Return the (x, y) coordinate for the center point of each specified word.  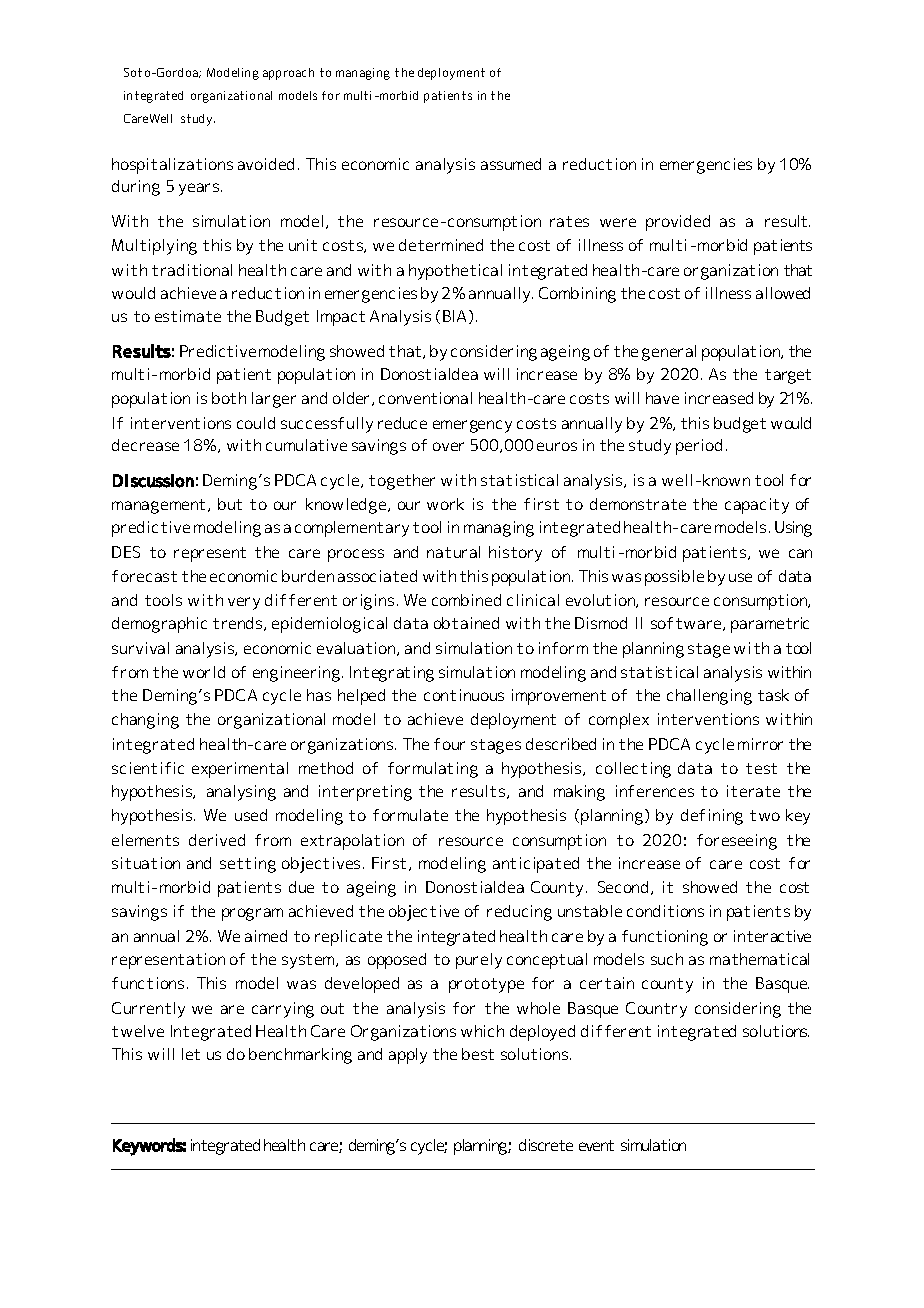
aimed (266, 936)
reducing (519, 913)
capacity (757, 506)
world (204, 672)
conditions (665, 911)
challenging (709, 697)
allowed (783, 293)
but (230, 504)
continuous (464, 695)
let (191, 1054)
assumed (511, 164)
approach (288, 74)
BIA (456, 317)
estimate (188, 316)
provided (678, 223)
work (445, 504)
